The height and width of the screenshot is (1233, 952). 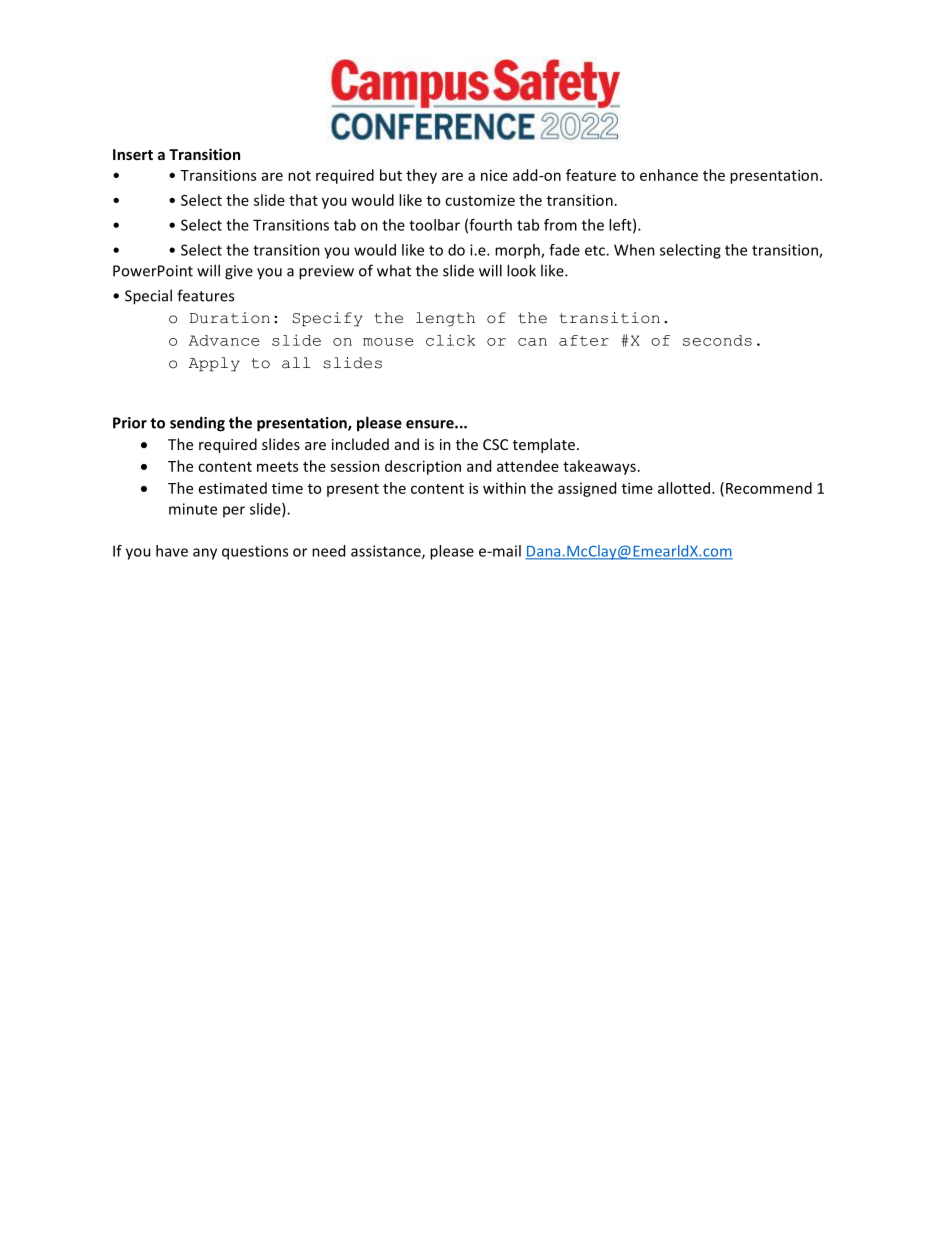 I want to click on allotted, so click(x=684, y=488).
